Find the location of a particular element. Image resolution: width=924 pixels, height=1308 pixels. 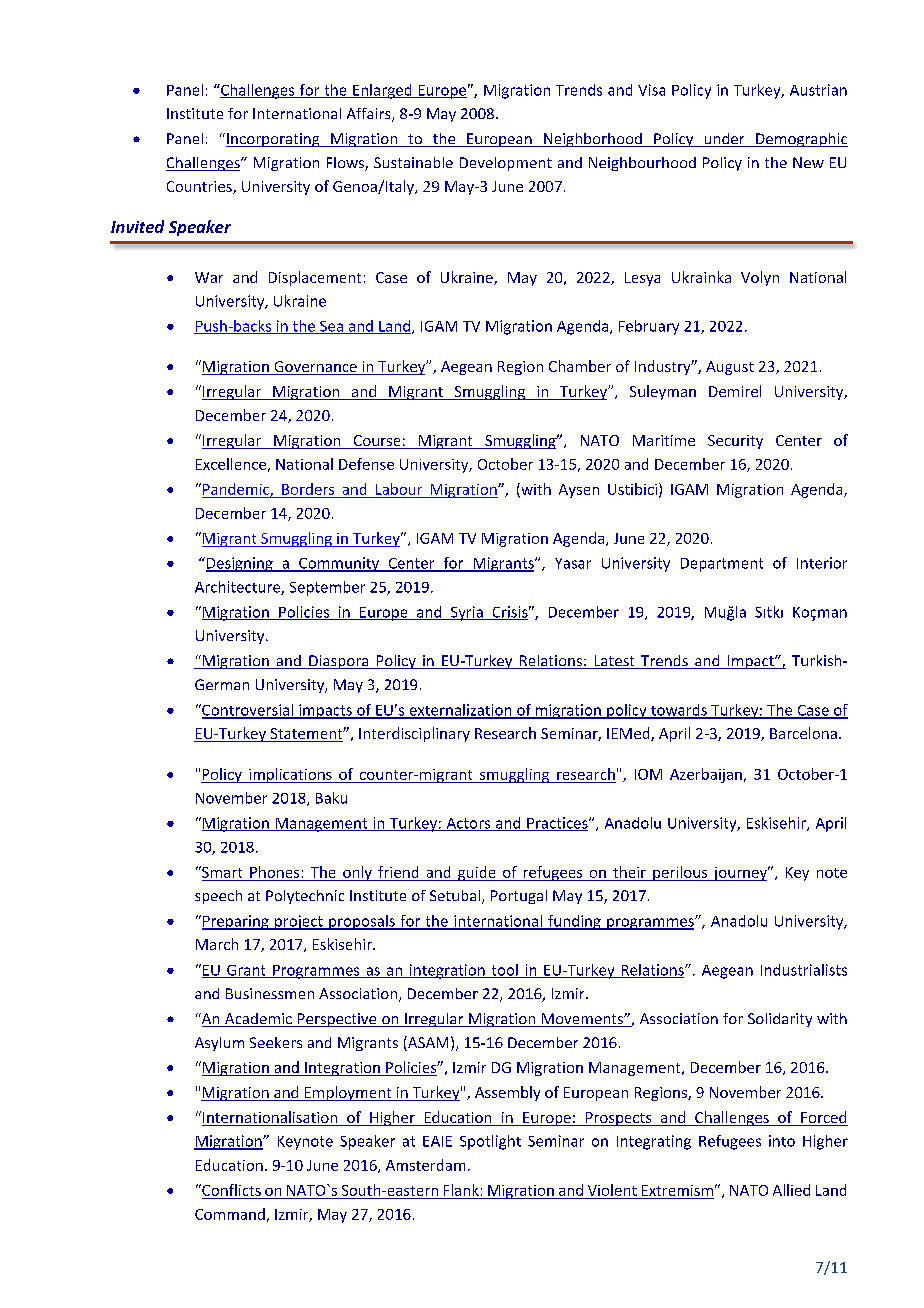

Allied is located at coordinates (791, 1190).
